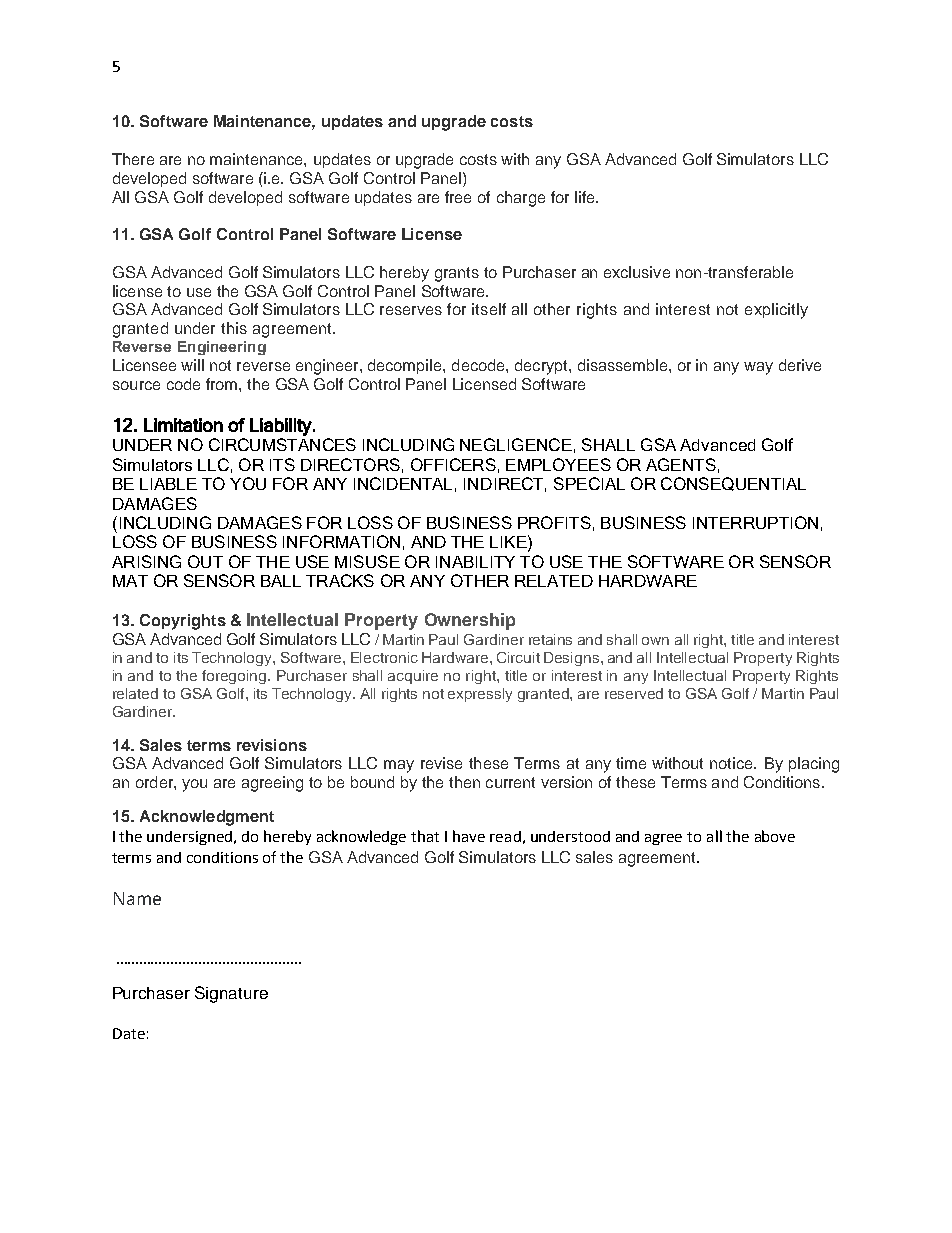 The height and width of the screenshot is (1233, 952). What do you see at coordinates (234, 328) in the screenshot?
I see `this` at bounding box center [234, 328].
